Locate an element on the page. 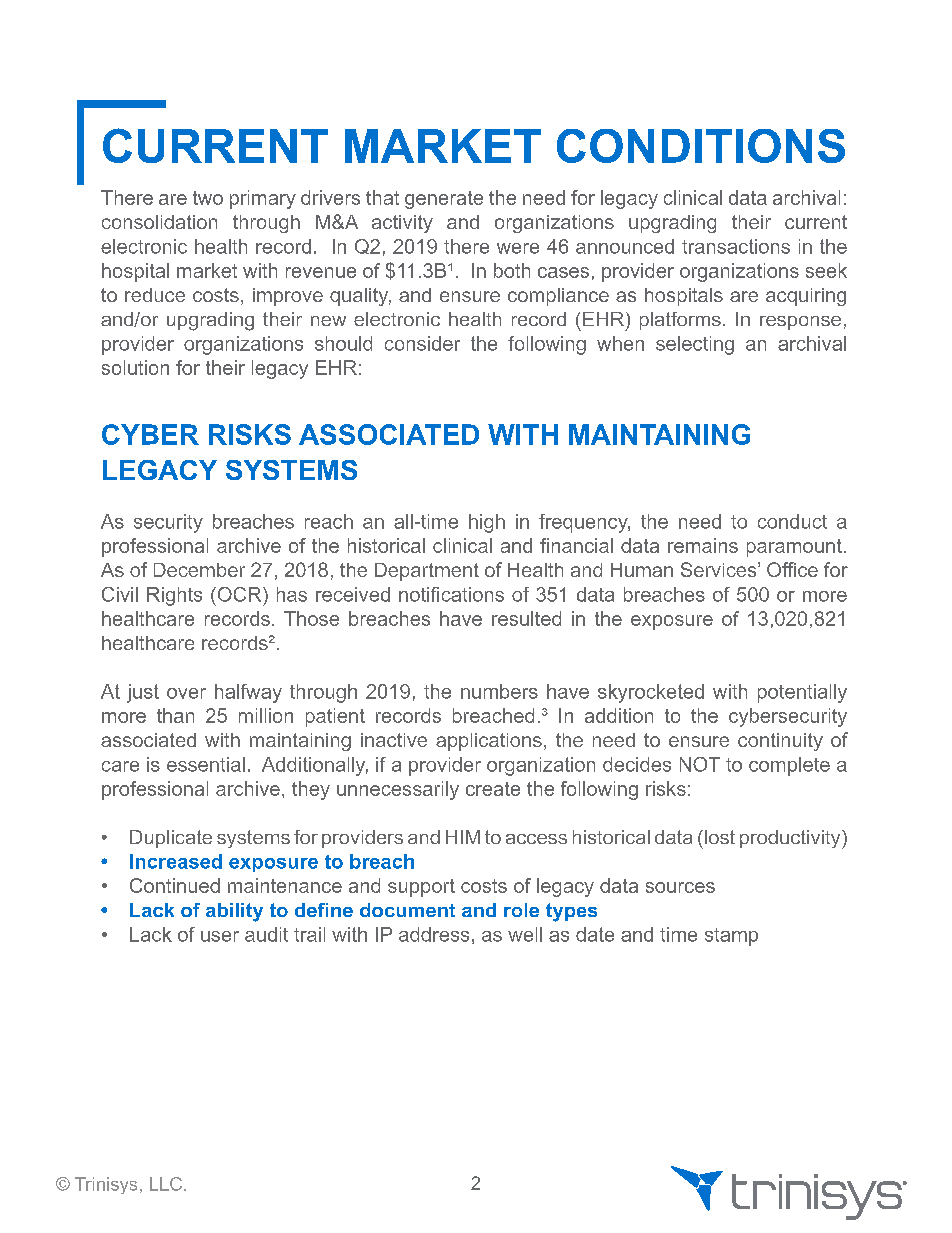 The height and width of the image is (1233, 952). role is located at coordinates (521, 910).
